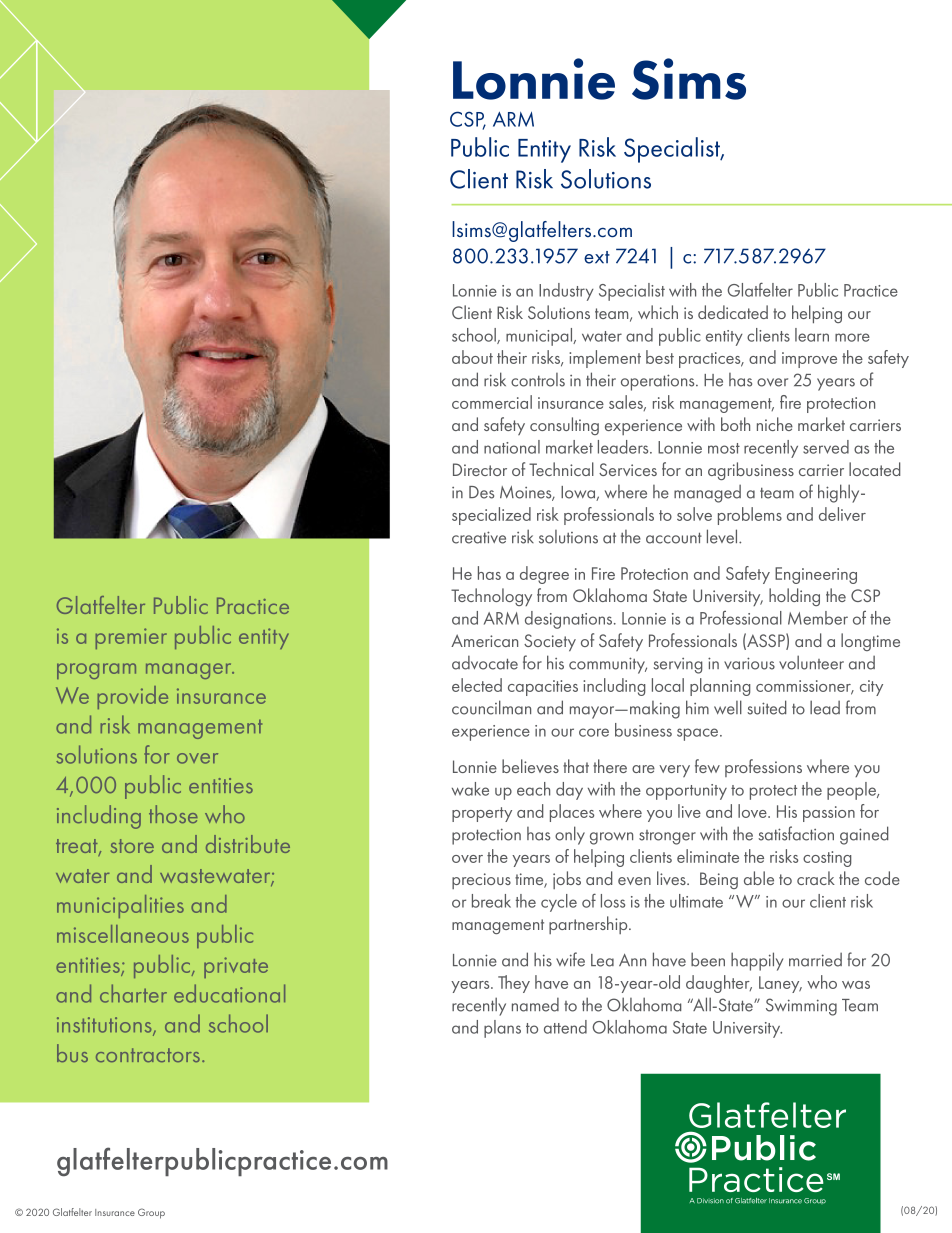  What do you see at coordinates (173, 814) in the screenshot?
I see `those` at bounding box center [173, 814].
